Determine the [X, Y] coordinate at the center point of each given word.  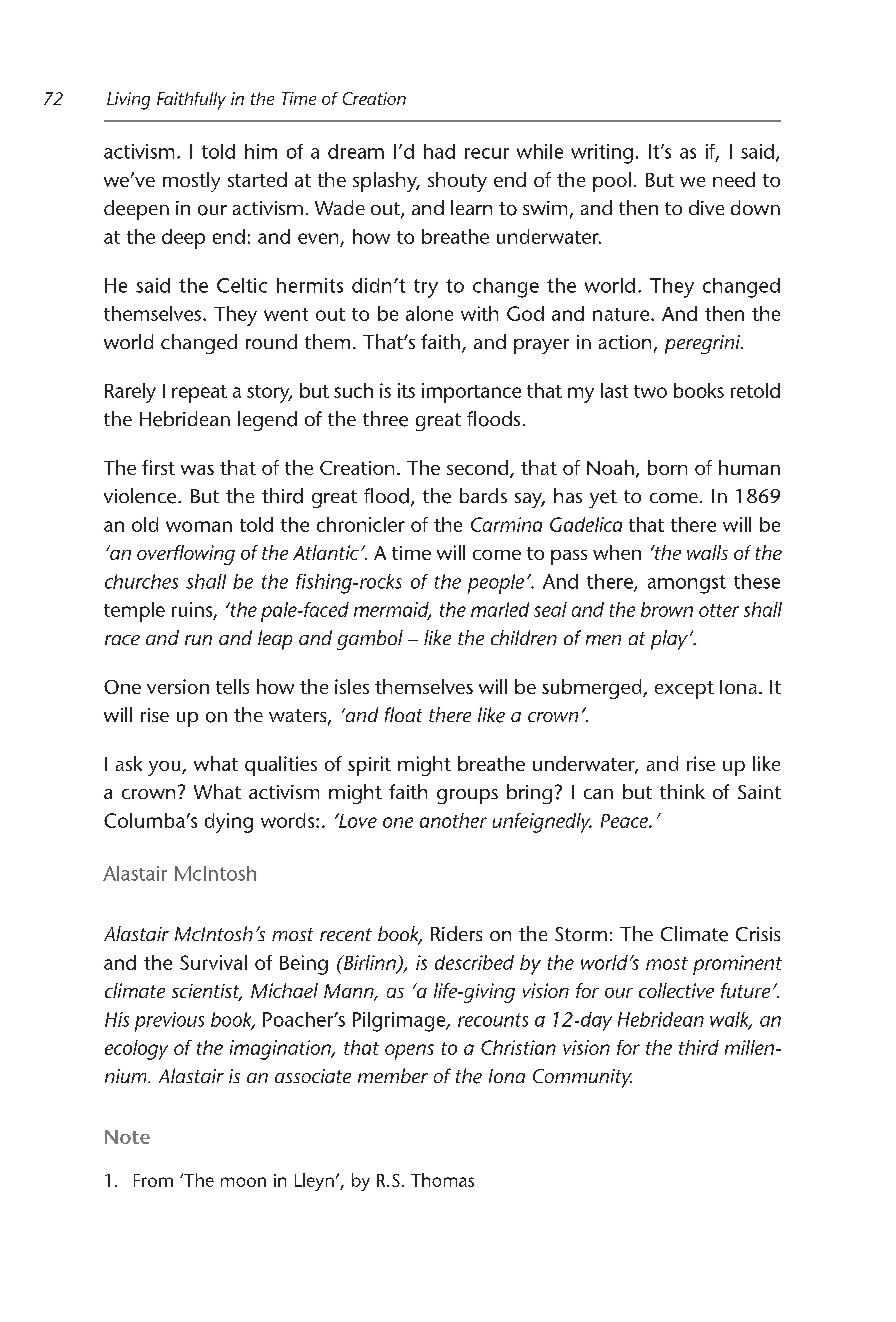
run [198, 640]
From [153, 1180]
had [439, 151]
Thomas [442, 1180]
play [669, 640]
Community [582, 1078]
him [261, 151]
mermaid [392, 611]
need [734, 179]
